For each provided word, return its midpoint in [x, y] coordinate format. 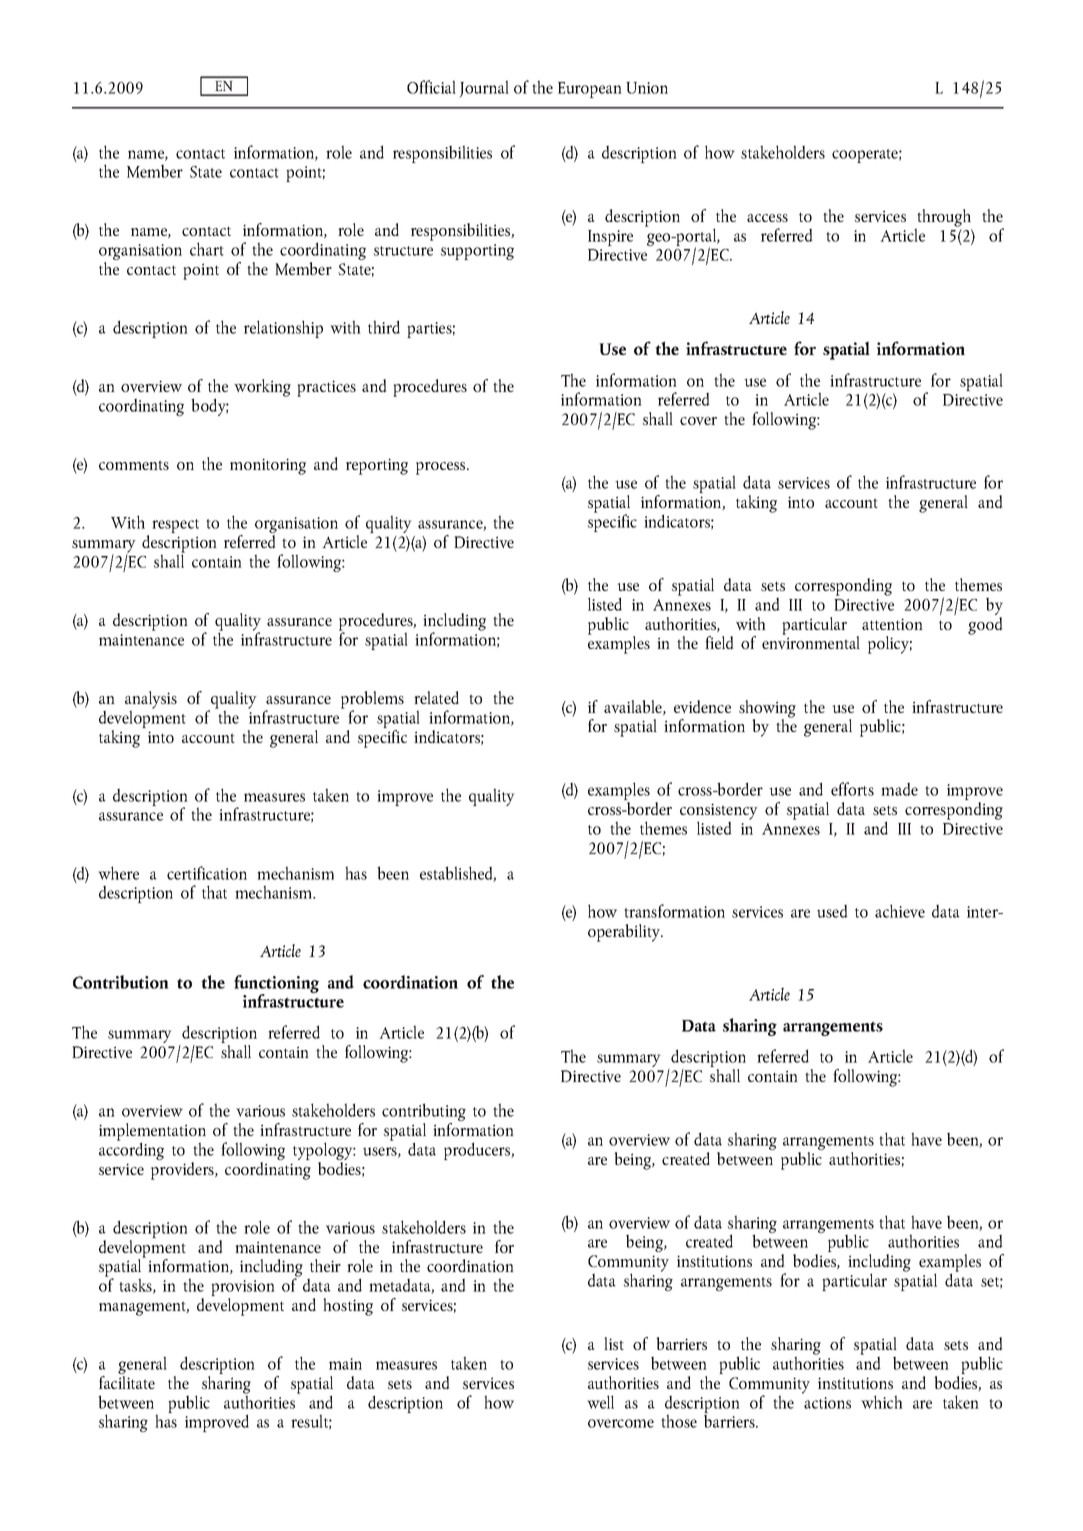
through [943, 219]
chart [207, 249]
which [882, 1402]
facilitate [127, 1382]
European [590, 90]
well [600, 1402]
